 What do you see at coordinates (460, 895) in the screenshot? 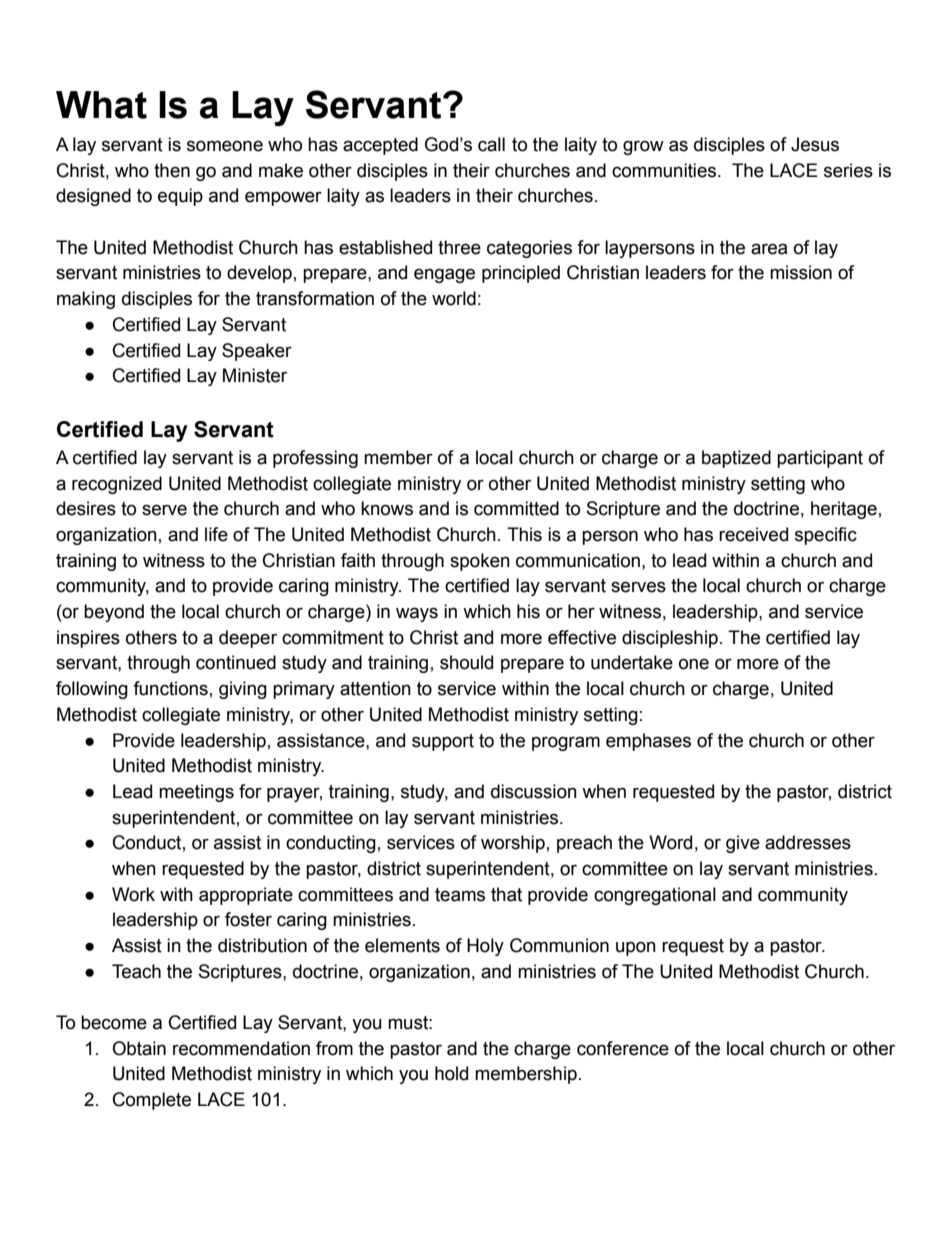
I see `teams` at bounding box center [460, 895].
